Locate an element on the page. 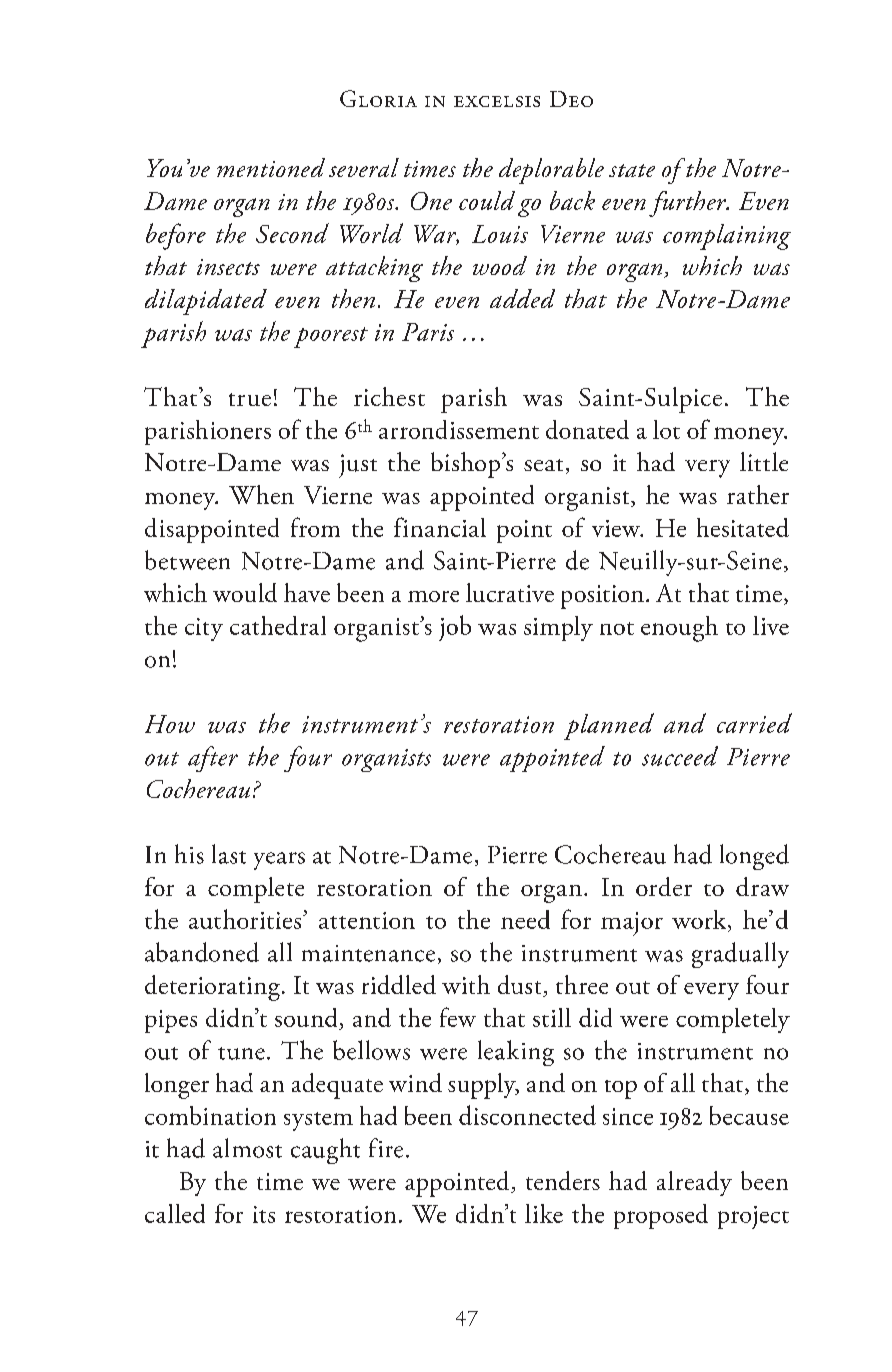 The height and width of the image is (1372, 892). work is located at coordinates (700, 919).
